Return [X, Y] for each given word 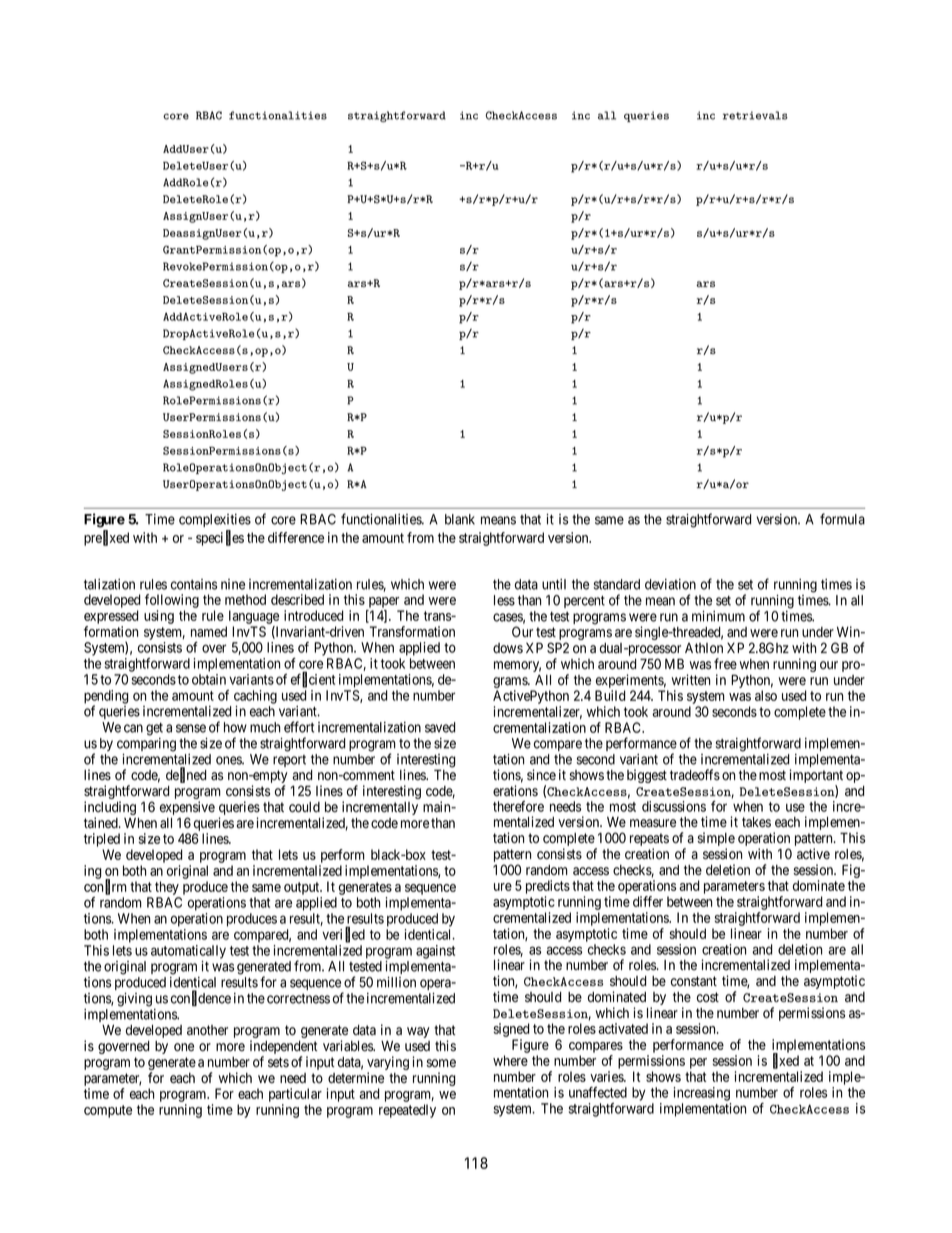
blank [460, 519]
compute [108, 1111]
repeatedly [407, 1111]
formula [842, 519]
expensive [187, 809]
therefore [518, 806]
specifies [220, 538]
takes [756, 822]
